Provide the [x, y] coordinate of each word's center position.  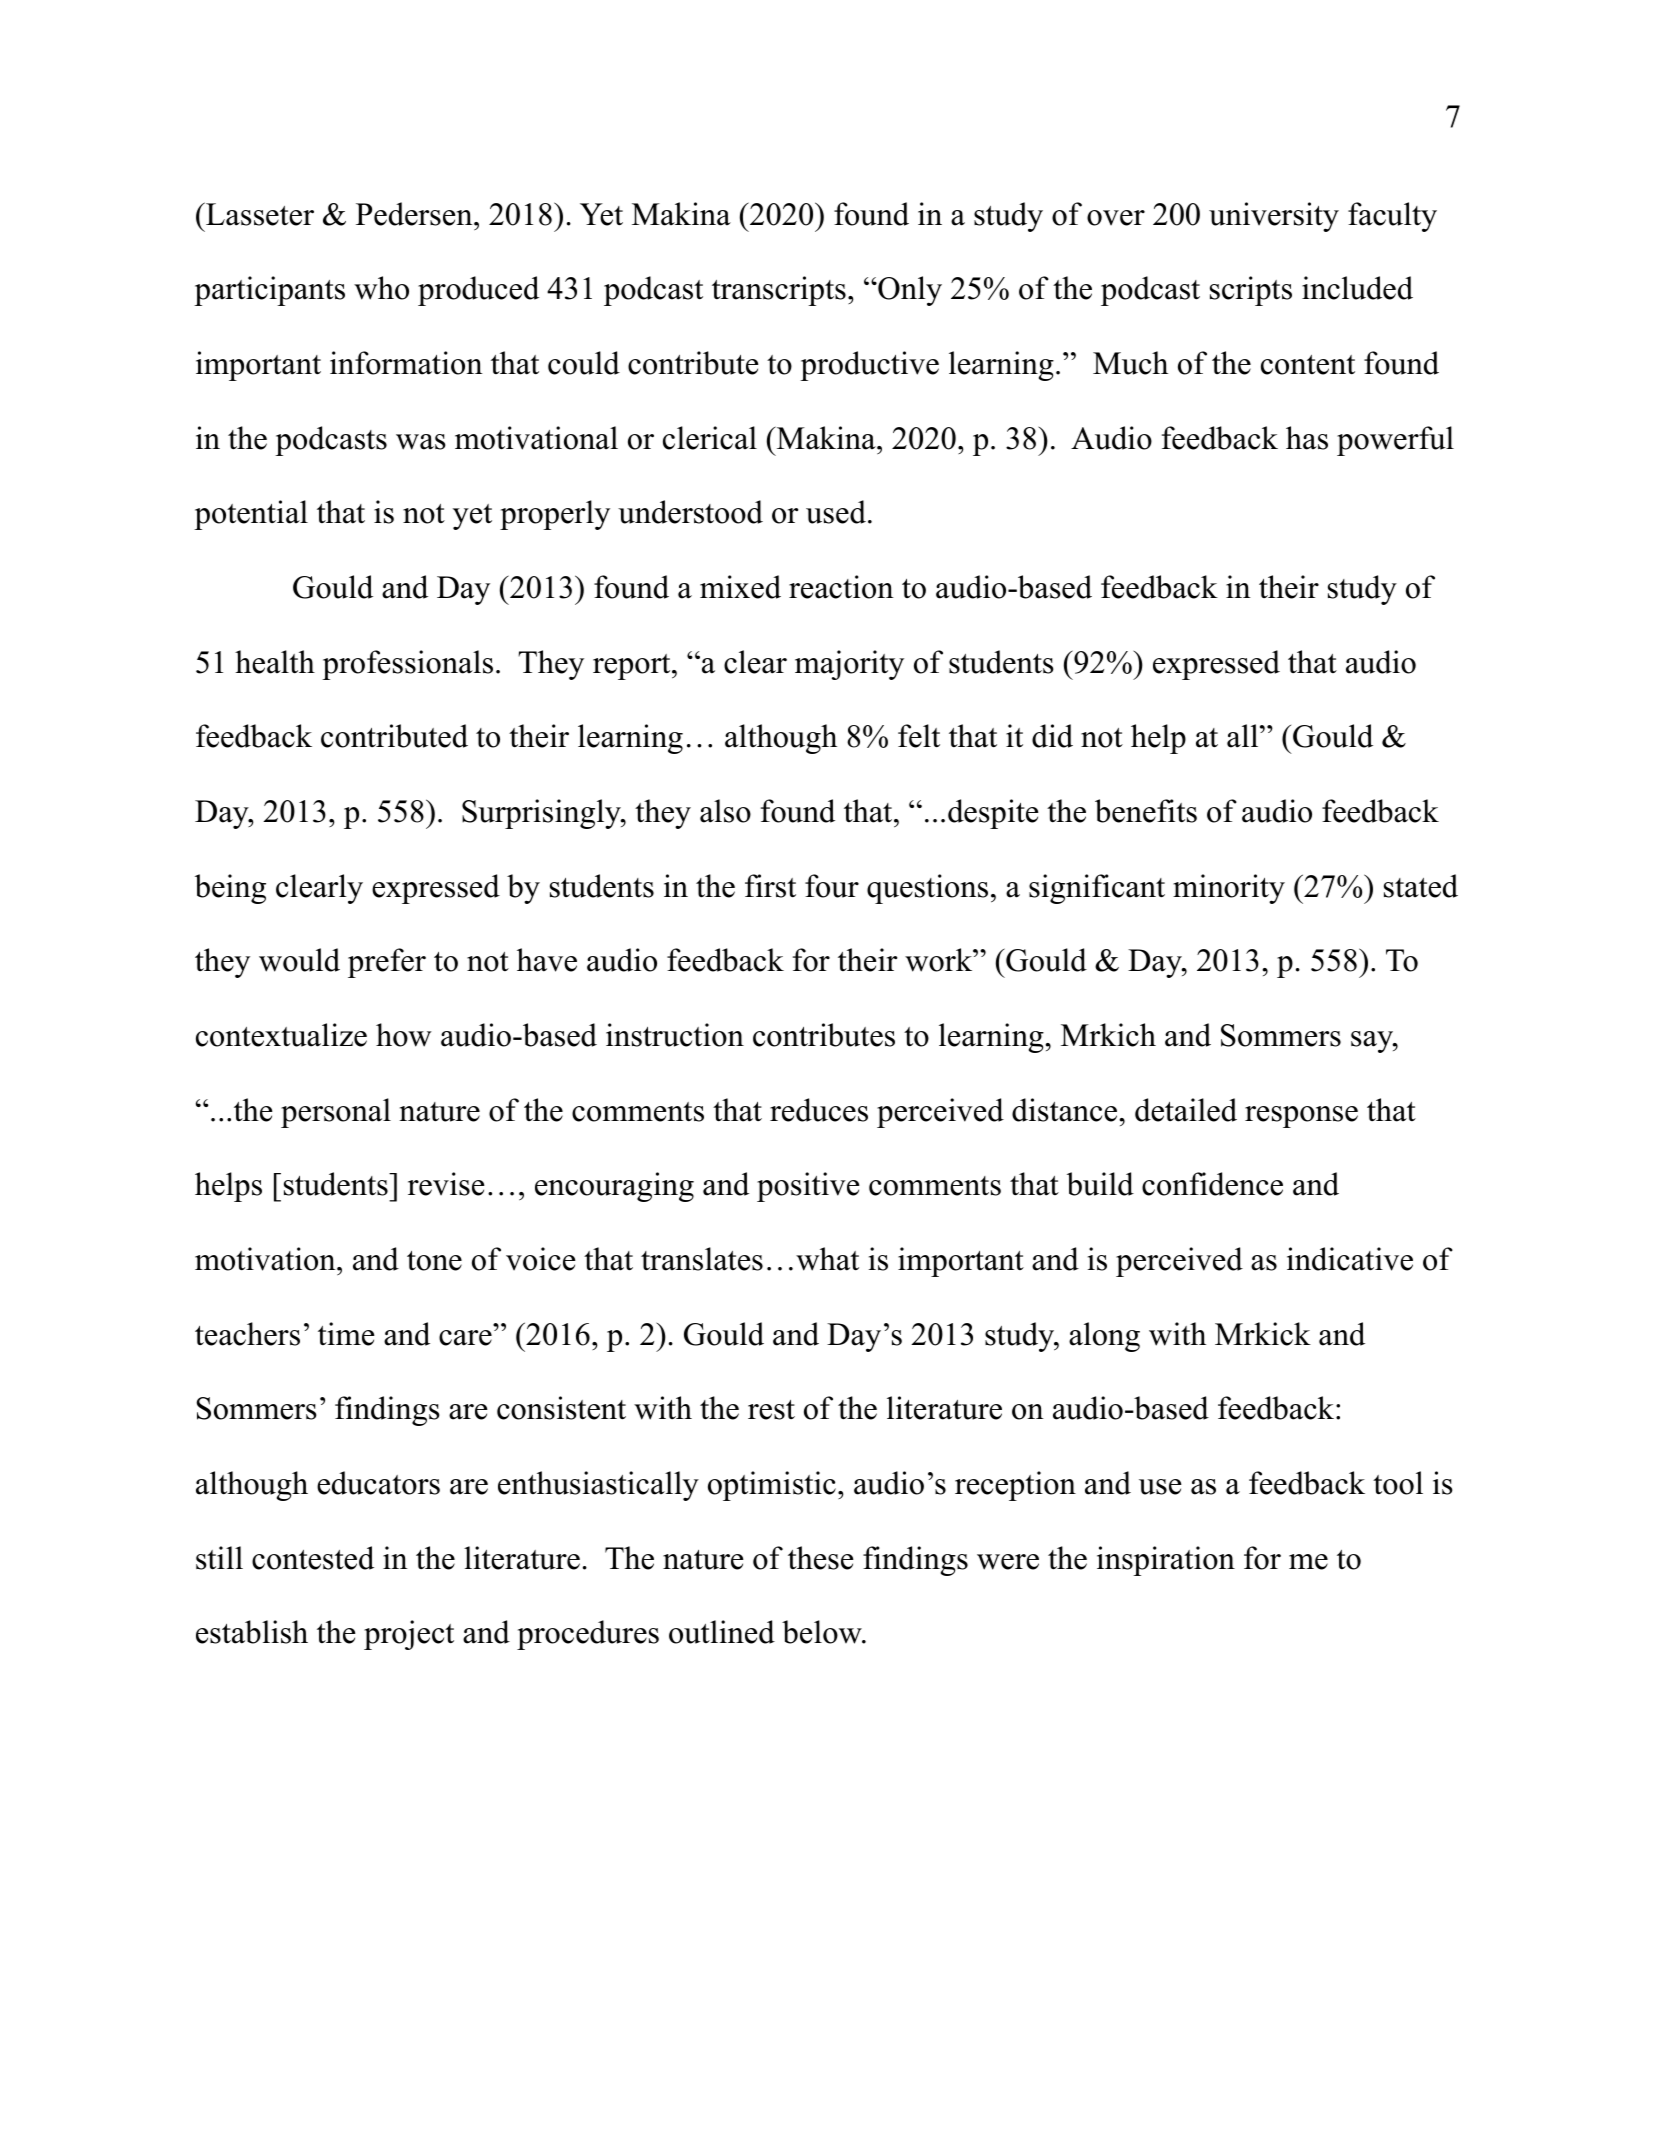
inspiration [1166, 1561]
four [832, 886]
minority [1229, 889]
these [821, 1558]
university [1274, 217]
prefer [387, 963]
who [381, 288]
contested [313, 1558]
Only [909, 291]
